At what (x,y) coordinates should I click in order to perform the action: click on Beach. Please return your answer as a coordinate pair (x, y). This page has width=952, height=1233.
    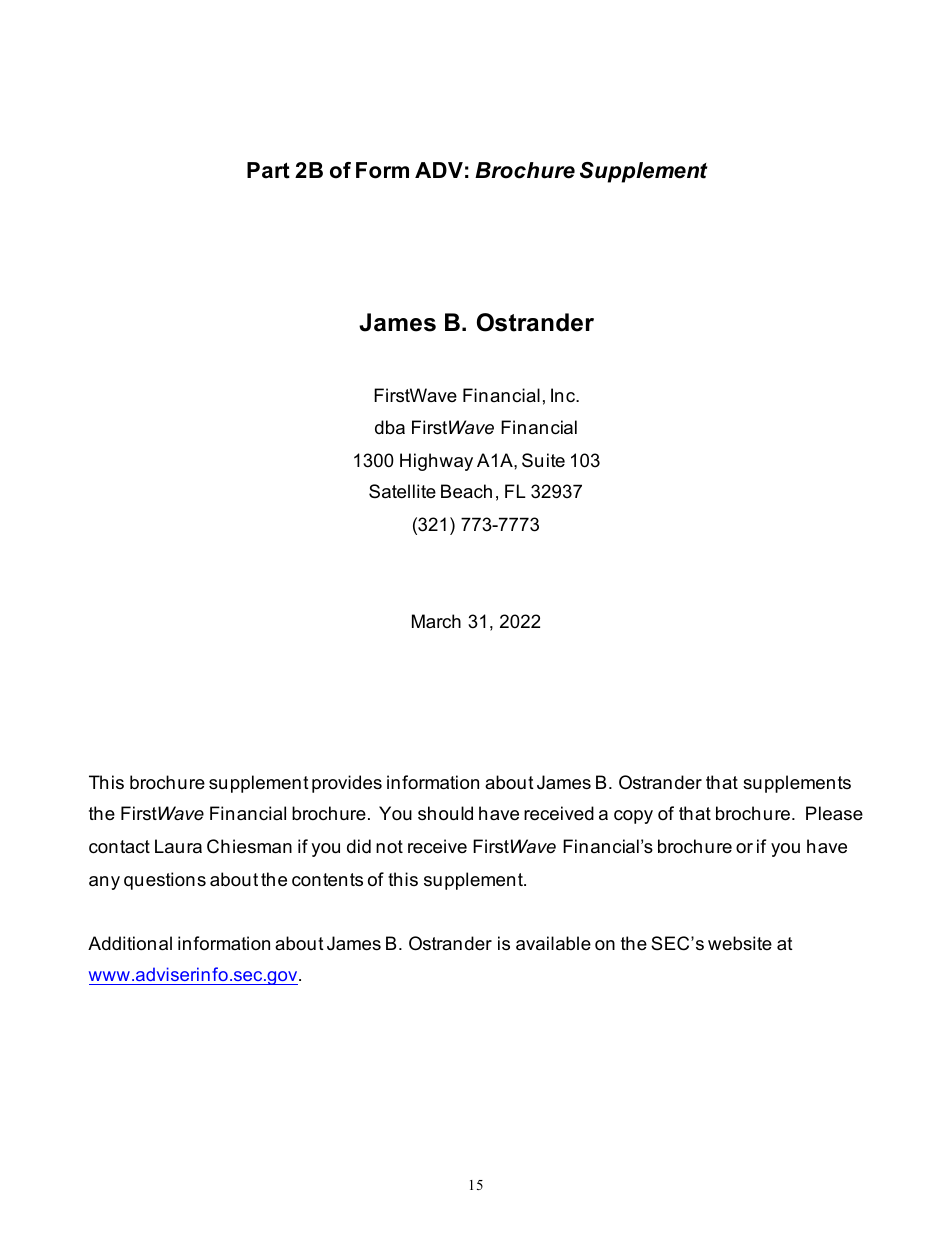
    Looking at the image, I should click on (466, 491).
